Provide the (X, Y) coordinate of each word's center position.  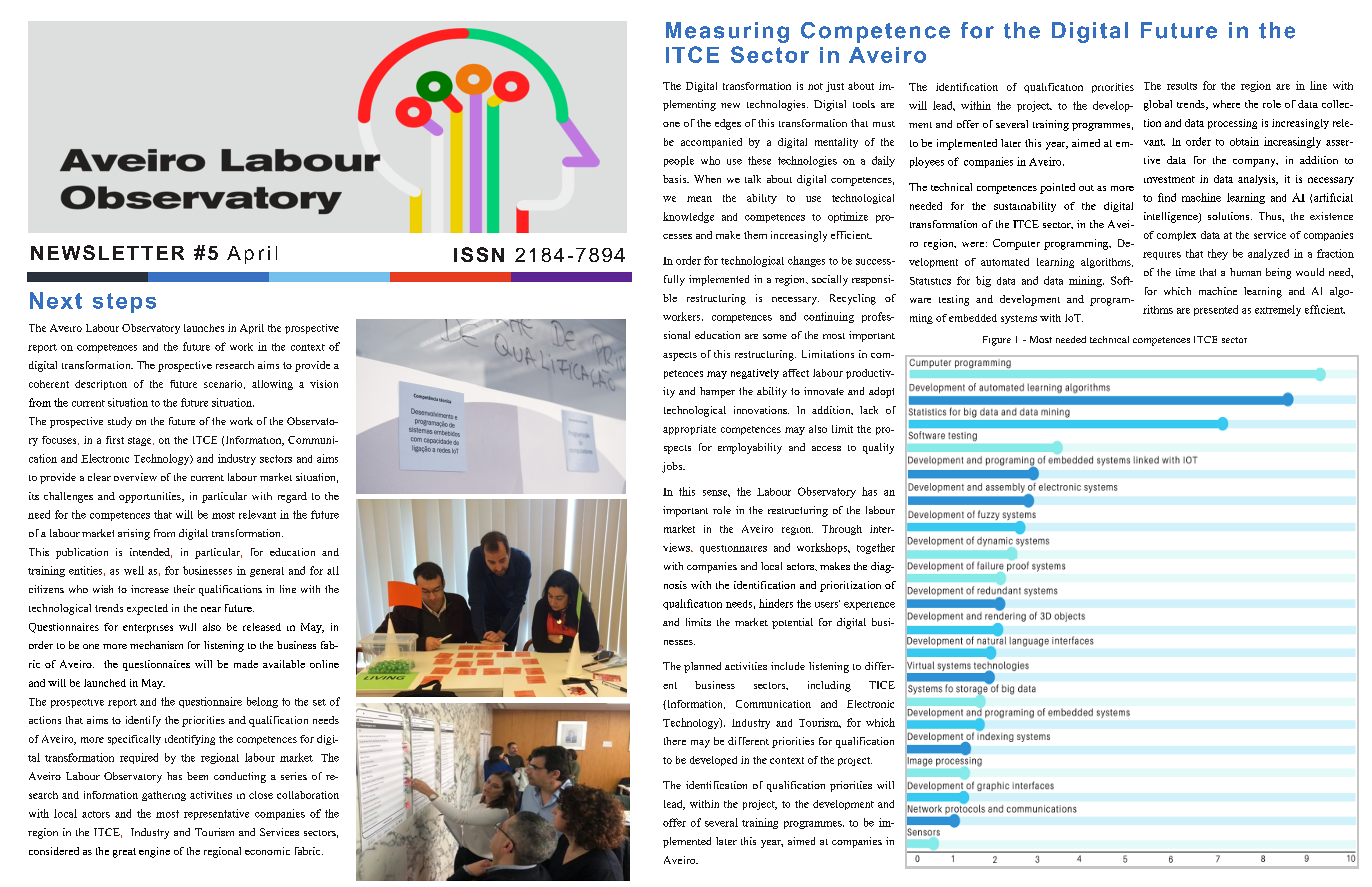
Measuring (727, 32)
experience (869, 606)
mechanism (156, 645)
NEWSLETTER (107, 252)
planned (702, 667)
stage (141, 441)
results (1182, 86)
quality (878, 448)
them (755, 235)
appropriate (689, 430)
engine (154, 852)
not (815, 86)
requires (1162, 256)
